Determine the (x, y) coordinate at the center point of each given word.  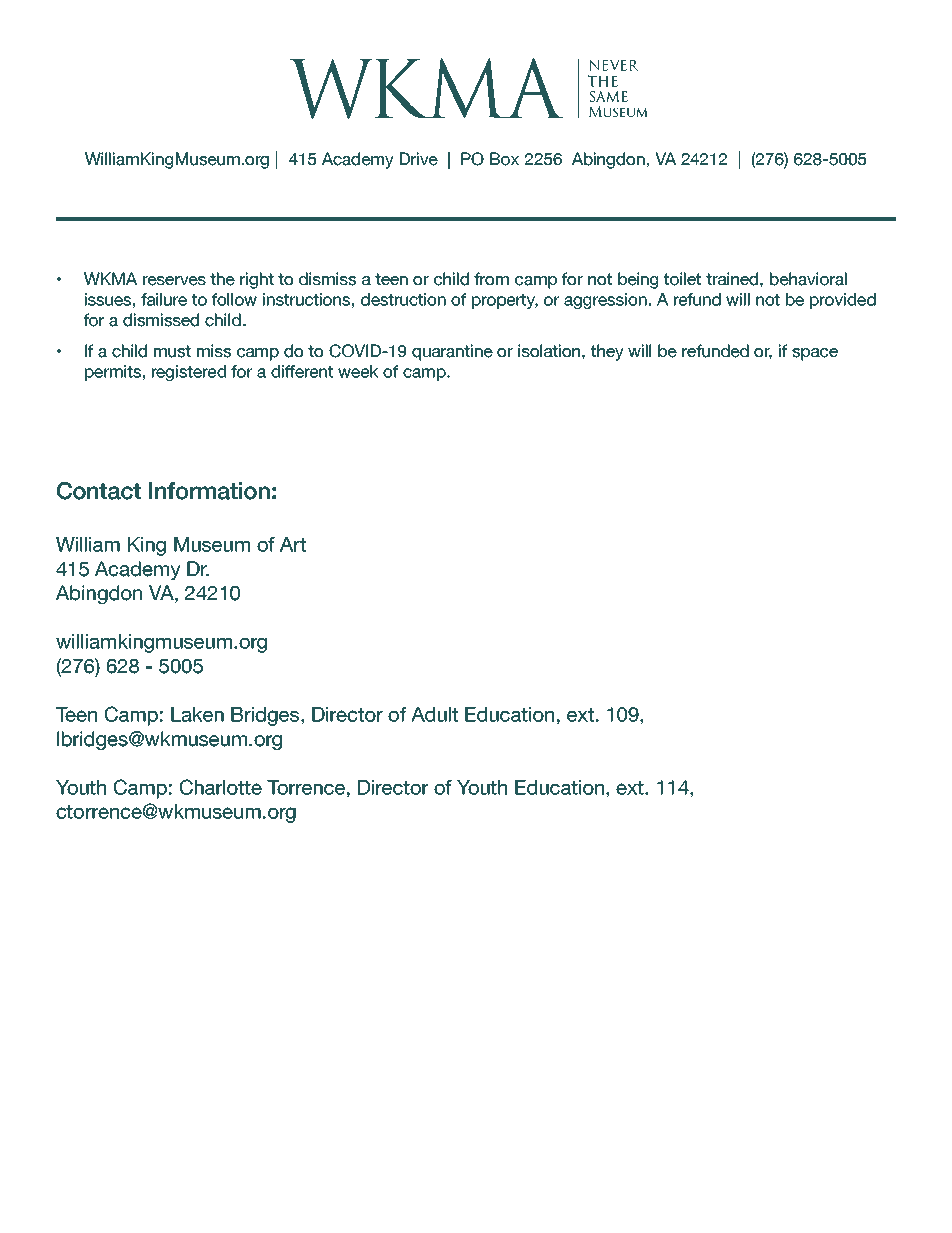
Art (293, 544)
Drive (419, 159)
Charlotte (221, 787)
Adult (434, 714)
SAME (609, 96)
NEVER (614, 65)
